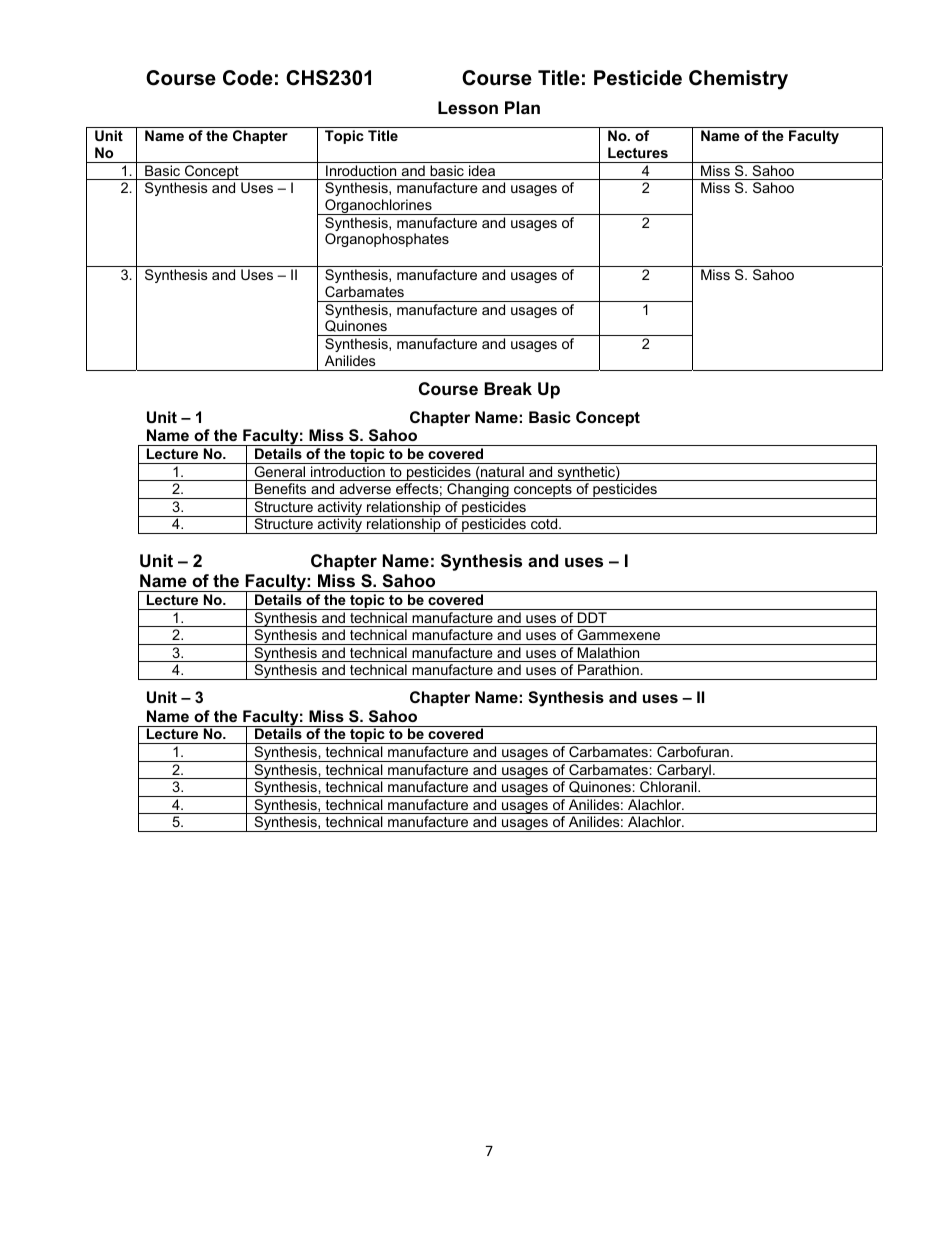  Describe the element at coordinates (508, 389) in the document. I see `Break` at that location.
